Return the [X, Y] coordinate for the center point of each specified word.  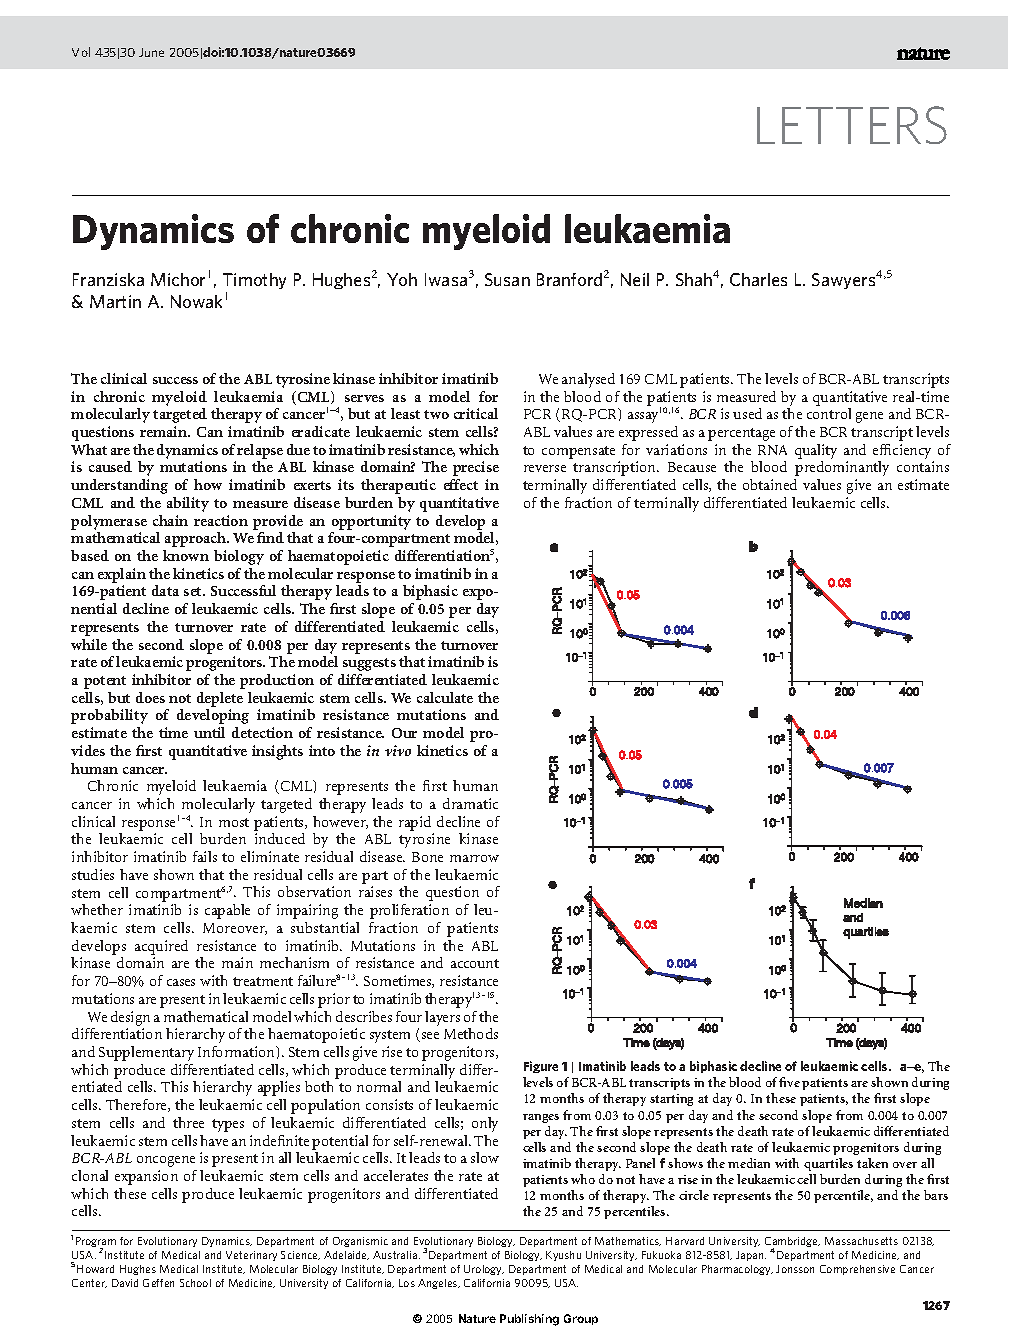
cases [181, 982]
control [829, 413]
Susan [507, 279]
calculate [445, 697]
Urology [484, 1270]
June [151, 52]
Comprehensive [857, 1270]
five [789, 1082]
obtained [770, 484]
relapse [260, 451]
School [195, 1283]
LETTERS [852, 125]
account [475, 963]
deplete [220, 699]
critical [476, 413]
